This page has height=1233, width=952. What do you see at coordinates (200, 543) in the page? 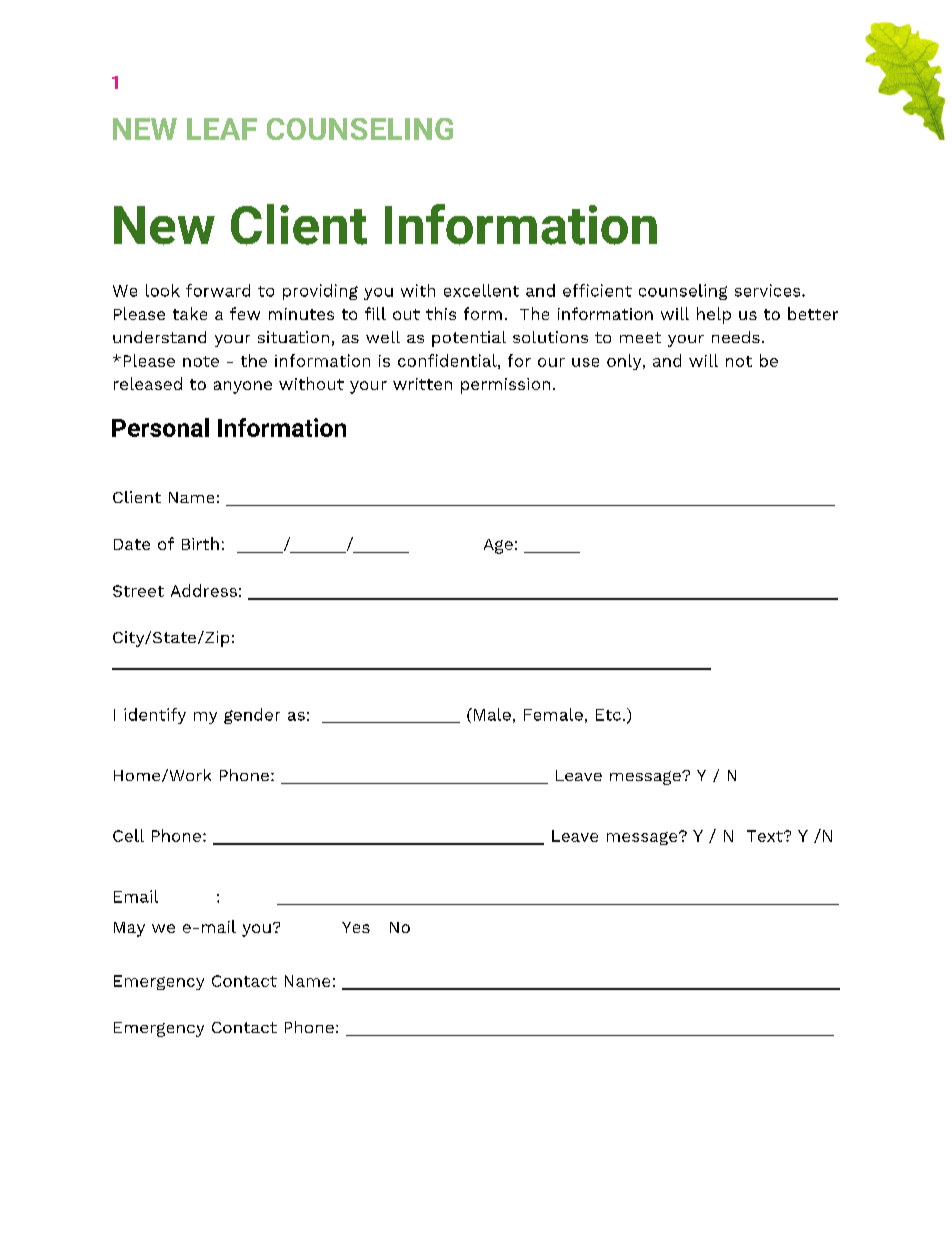
I see `Birth` at bounding box center [200, 543].
